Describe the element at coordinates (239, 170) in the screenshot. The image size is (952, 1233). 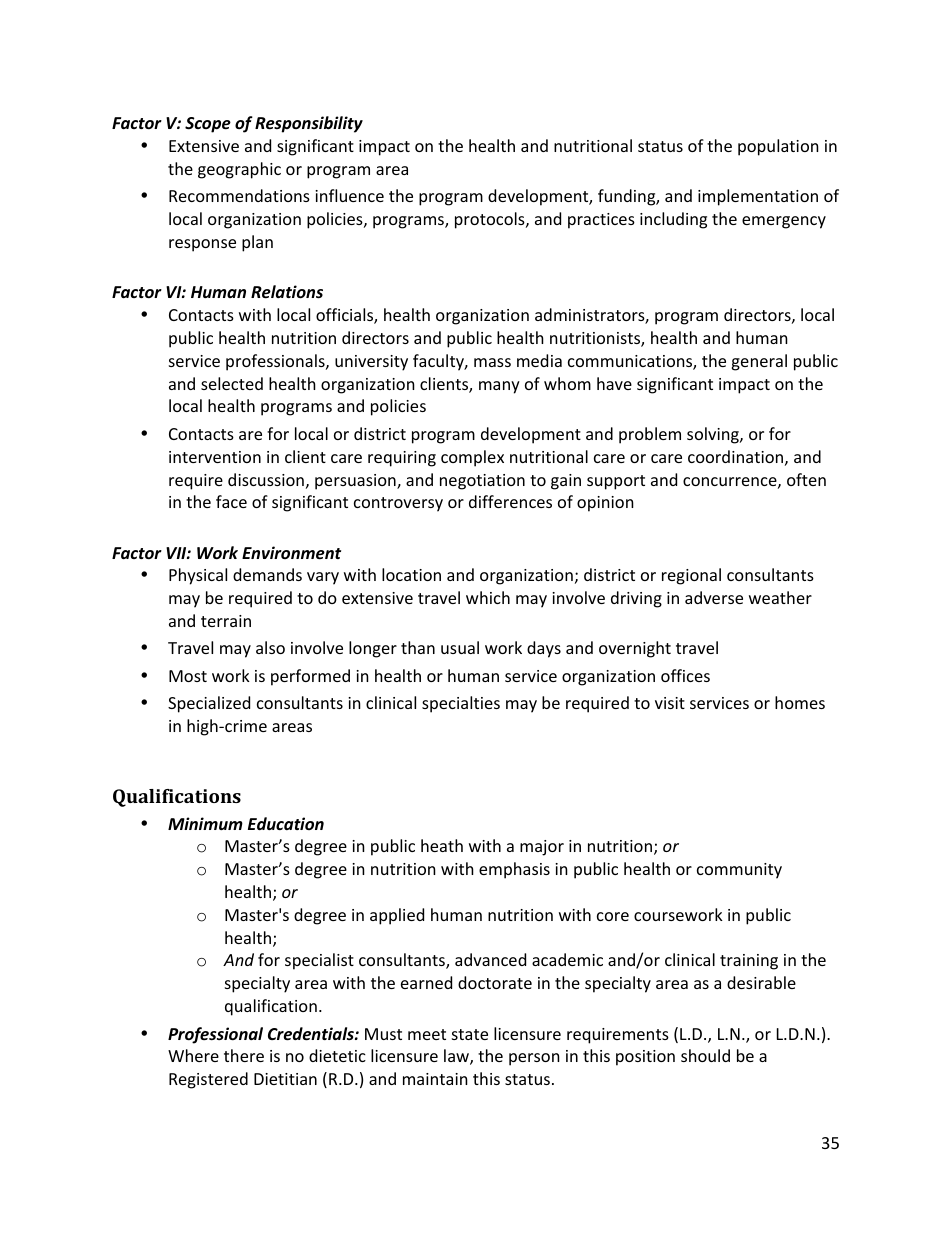
I see `geographic` at that location.
